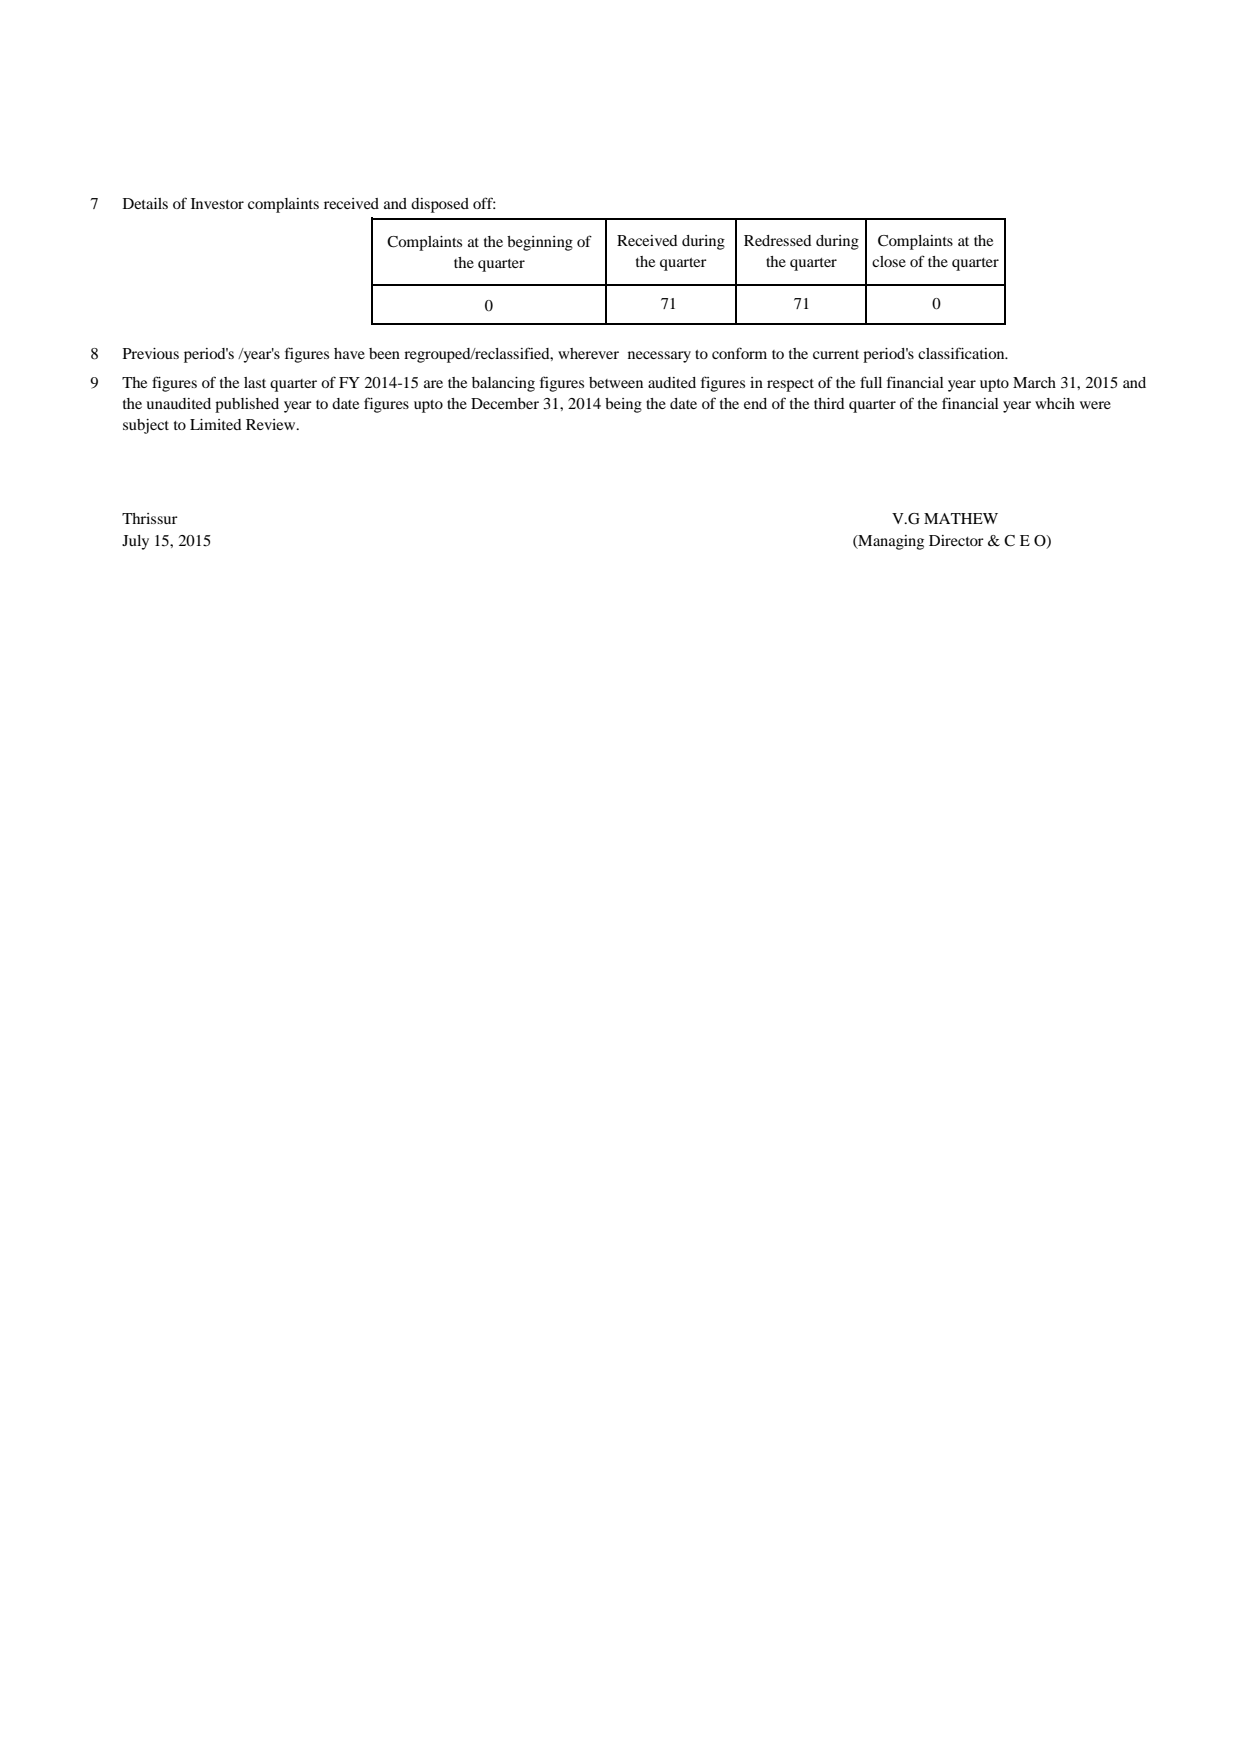  I want to click on Review, so click(272, 424).
